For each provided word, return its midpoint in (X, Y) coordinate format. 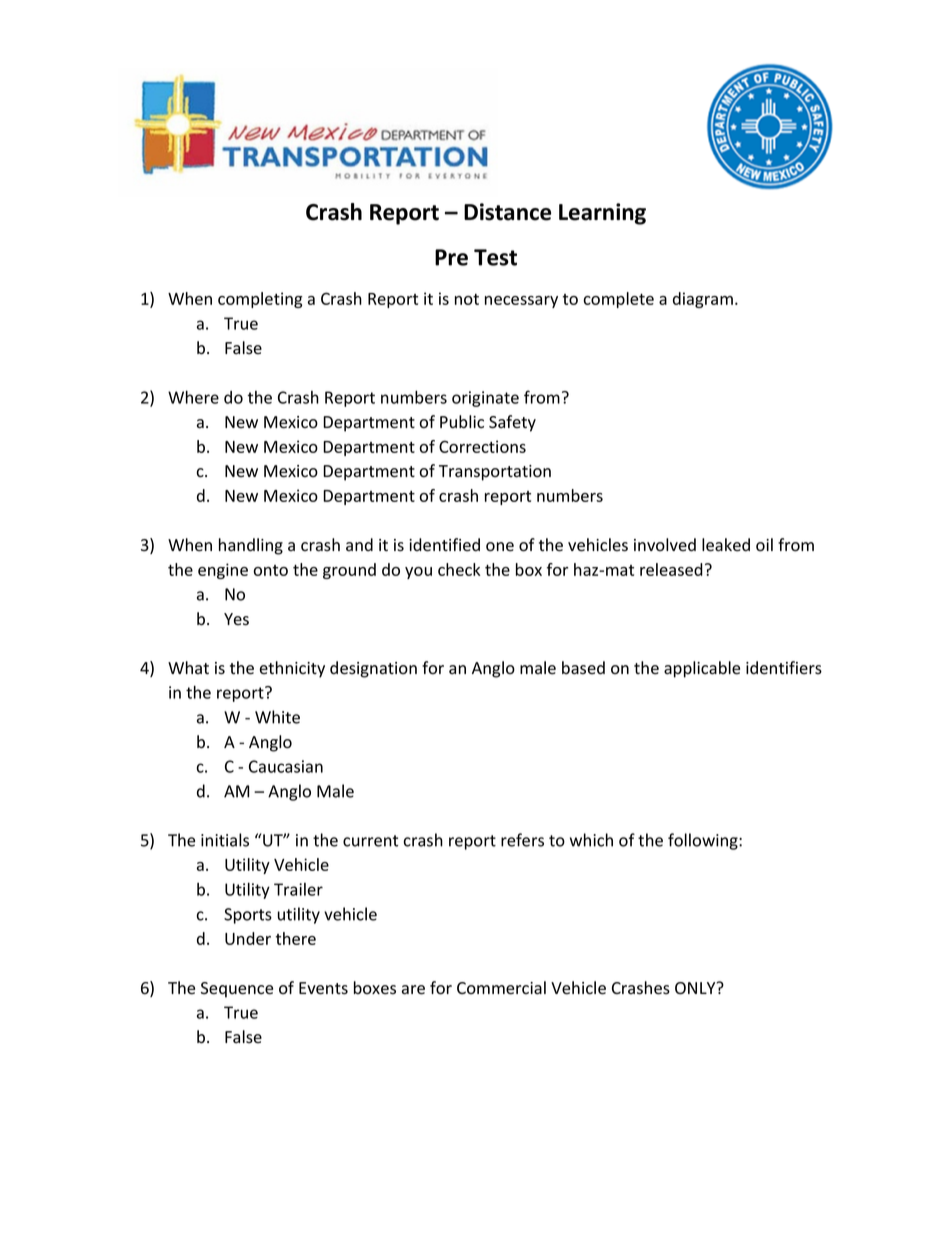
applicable (702, 669)
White (277, 717)
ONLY (696, 988)
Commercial (501, 988)
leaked (726, 545)
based (583, 668)
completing (260, 300)
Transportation (495, 473)
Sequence (237, 990)
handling (251, 546)
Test (495, 257)
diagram (703, 300)
